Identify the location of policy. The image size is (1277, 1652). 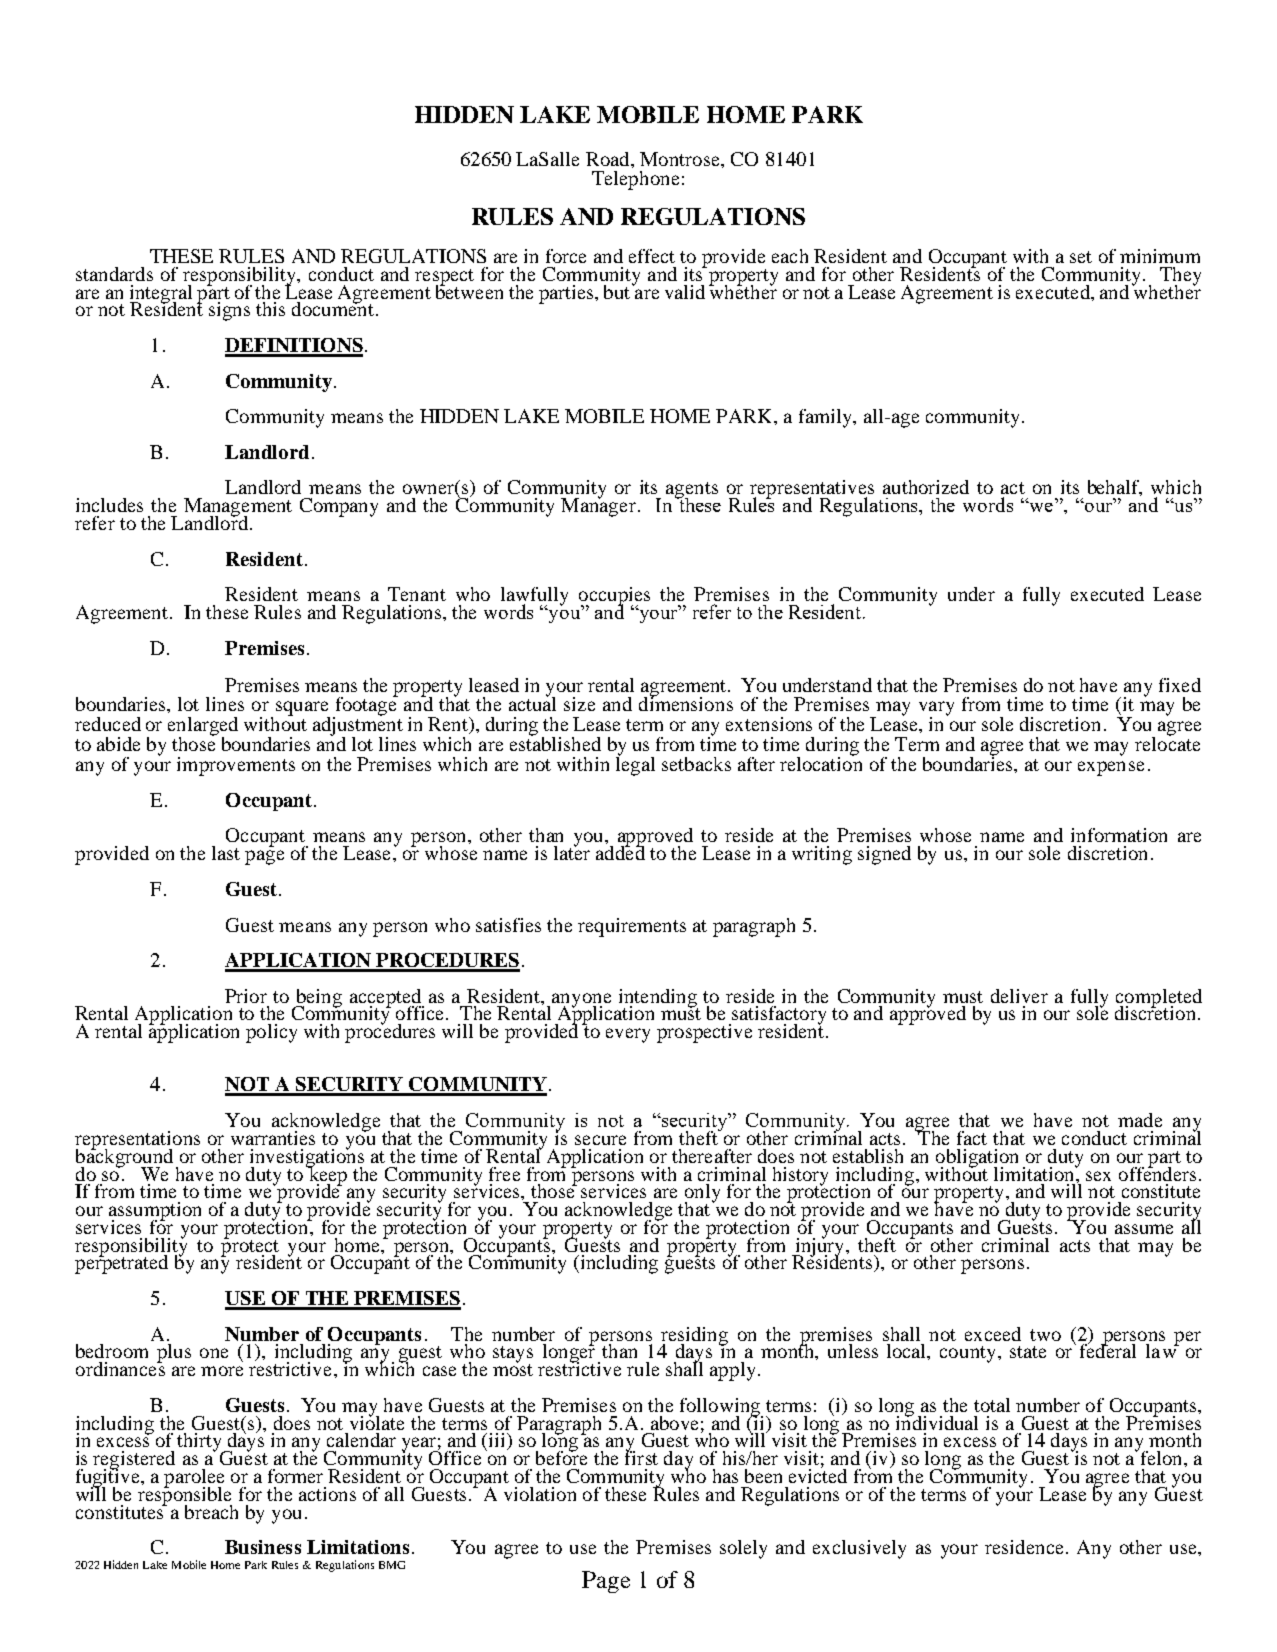
(271, 1033).
